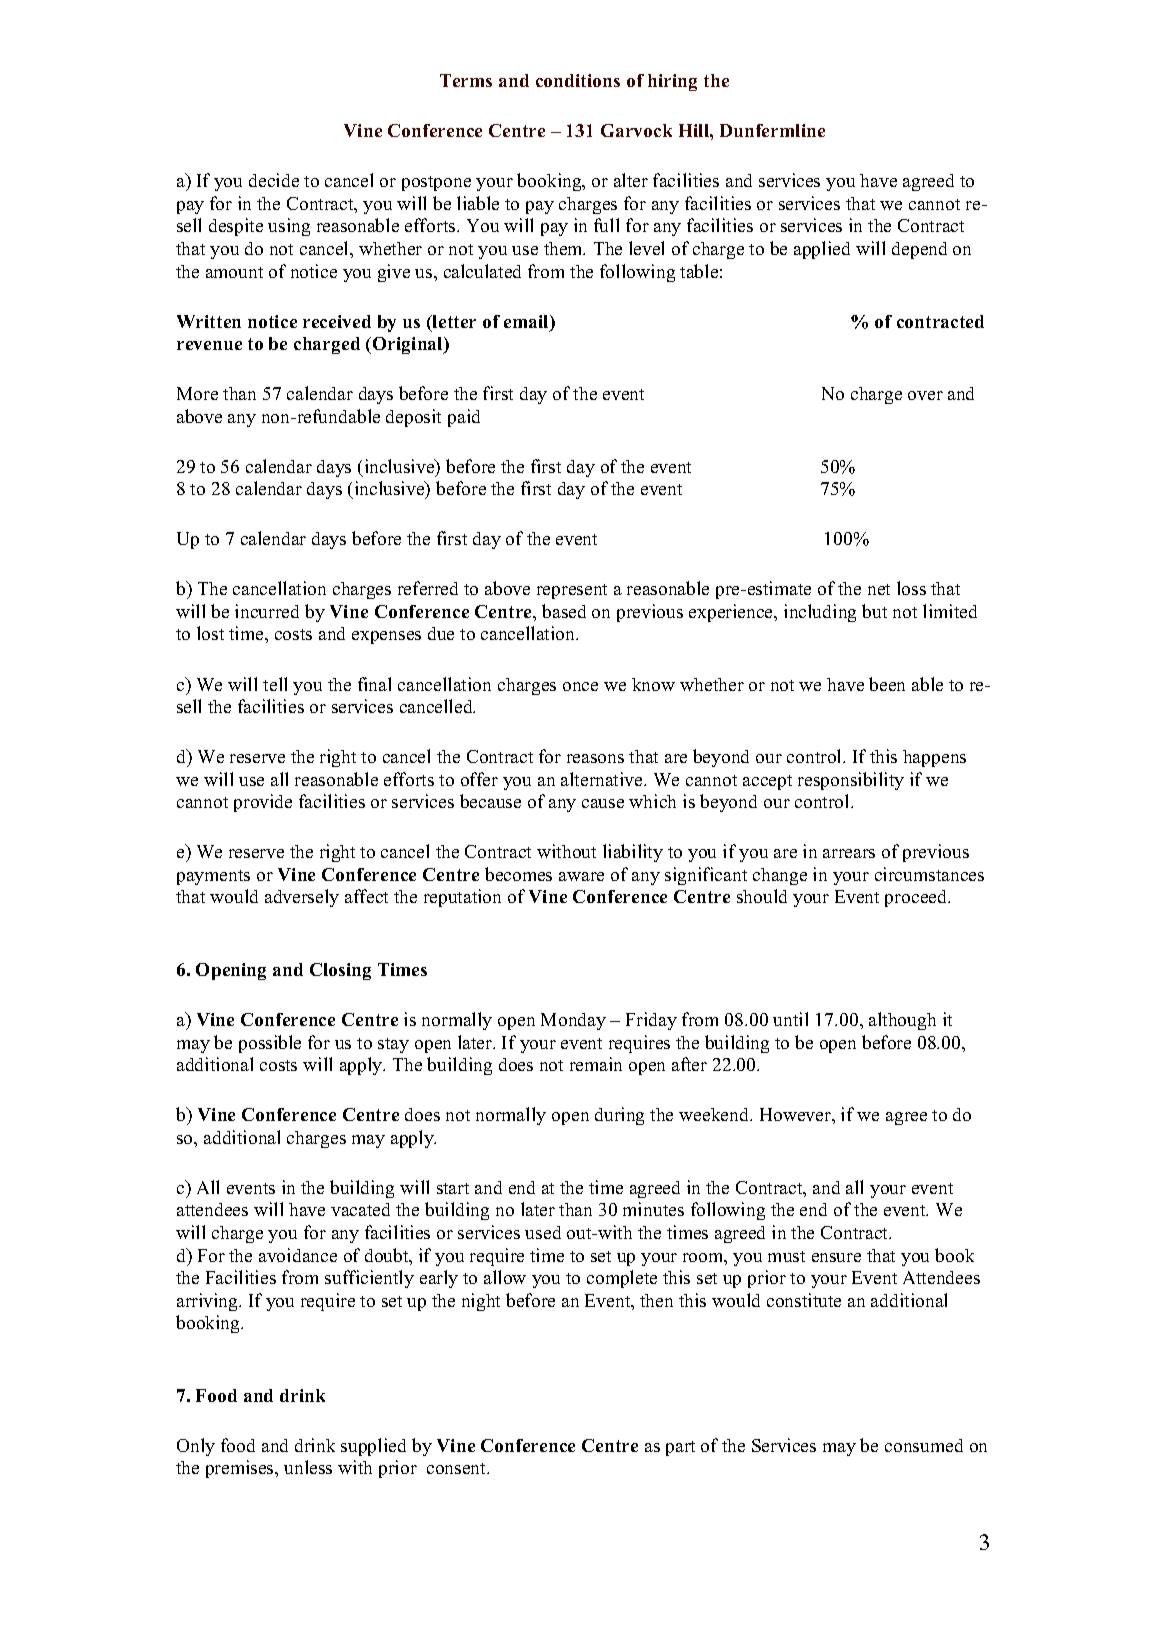  I want to click on decide, so click(274, 180).
